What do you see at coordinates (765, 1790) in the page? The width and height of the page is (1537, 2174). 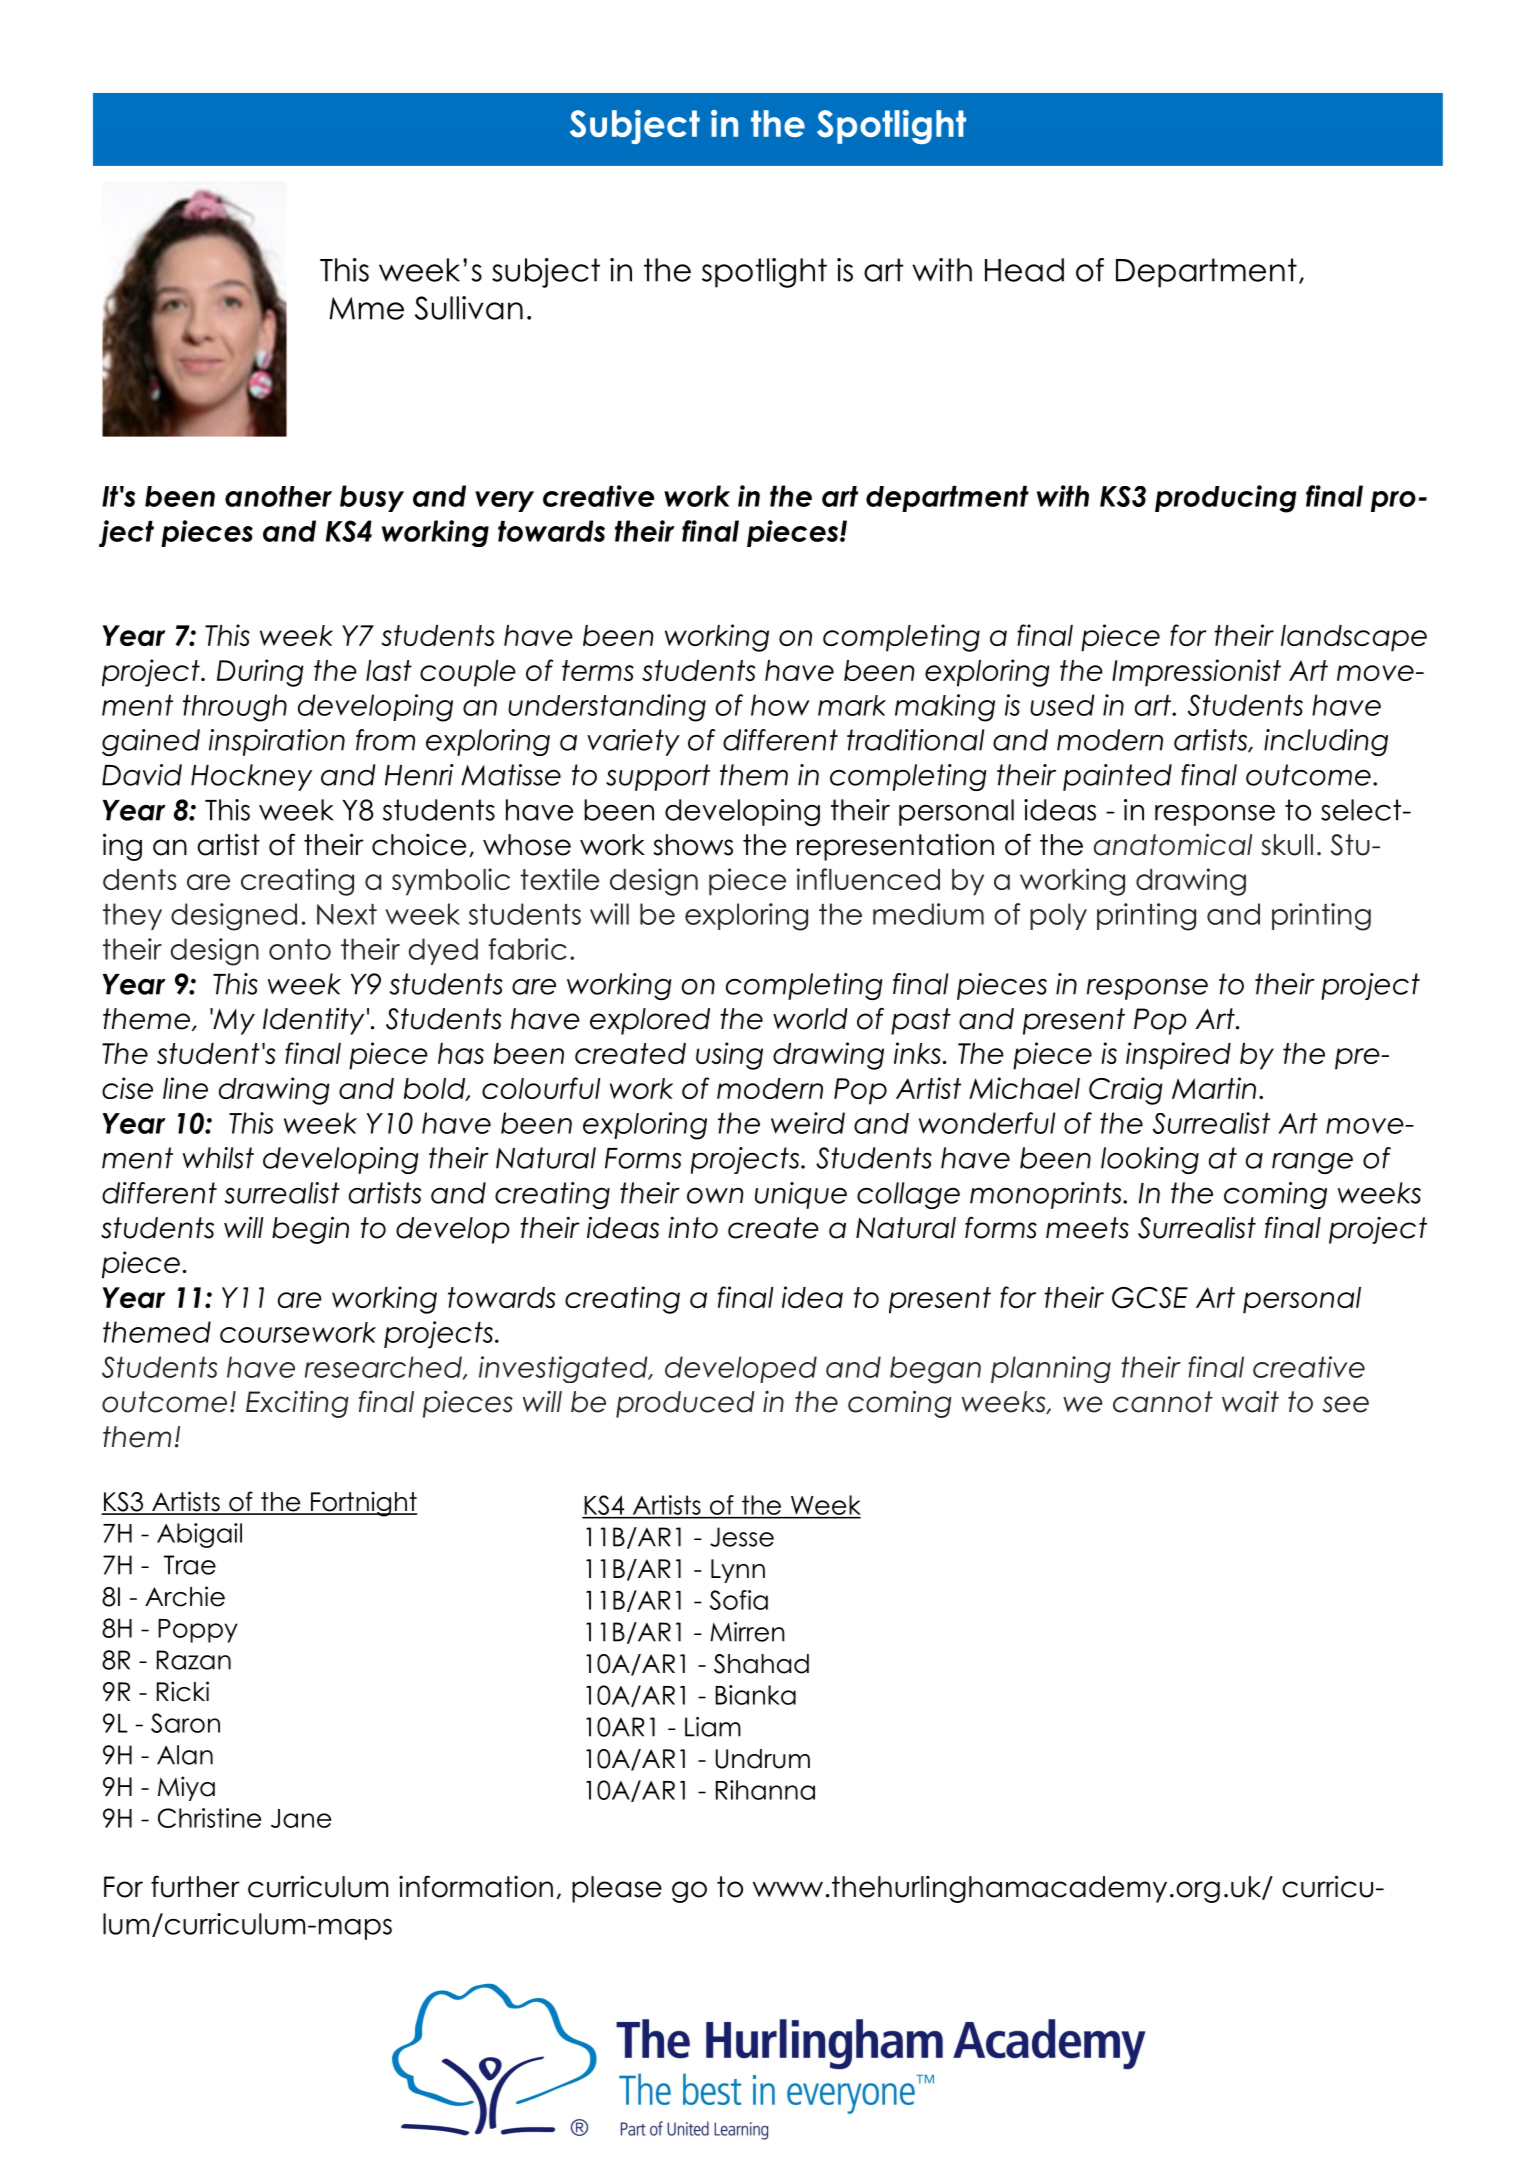 I see `Rihanna` at bounding box center [765, 1790].
